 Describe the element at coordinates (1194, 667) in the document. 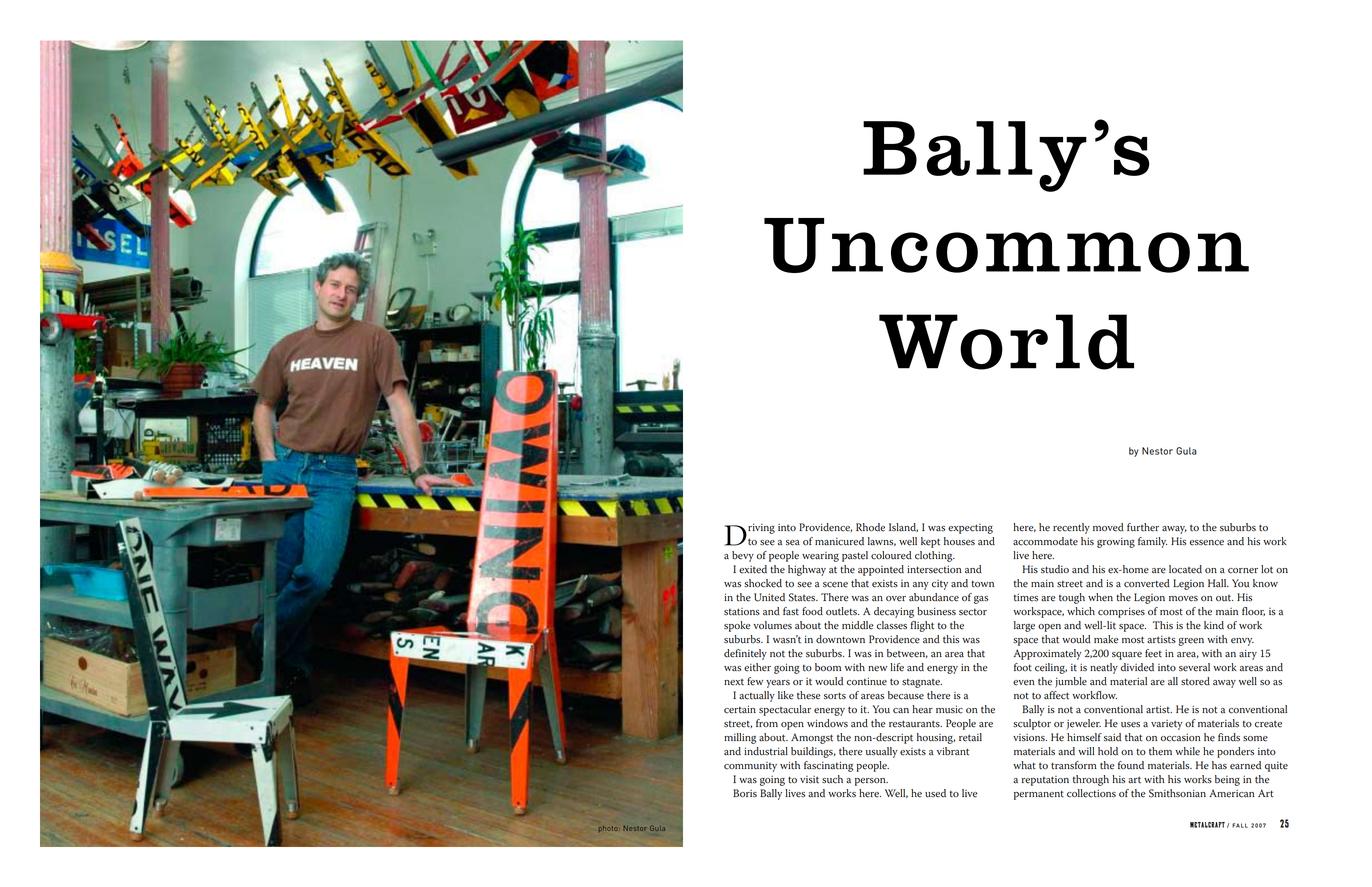

I see `several` at that location.
